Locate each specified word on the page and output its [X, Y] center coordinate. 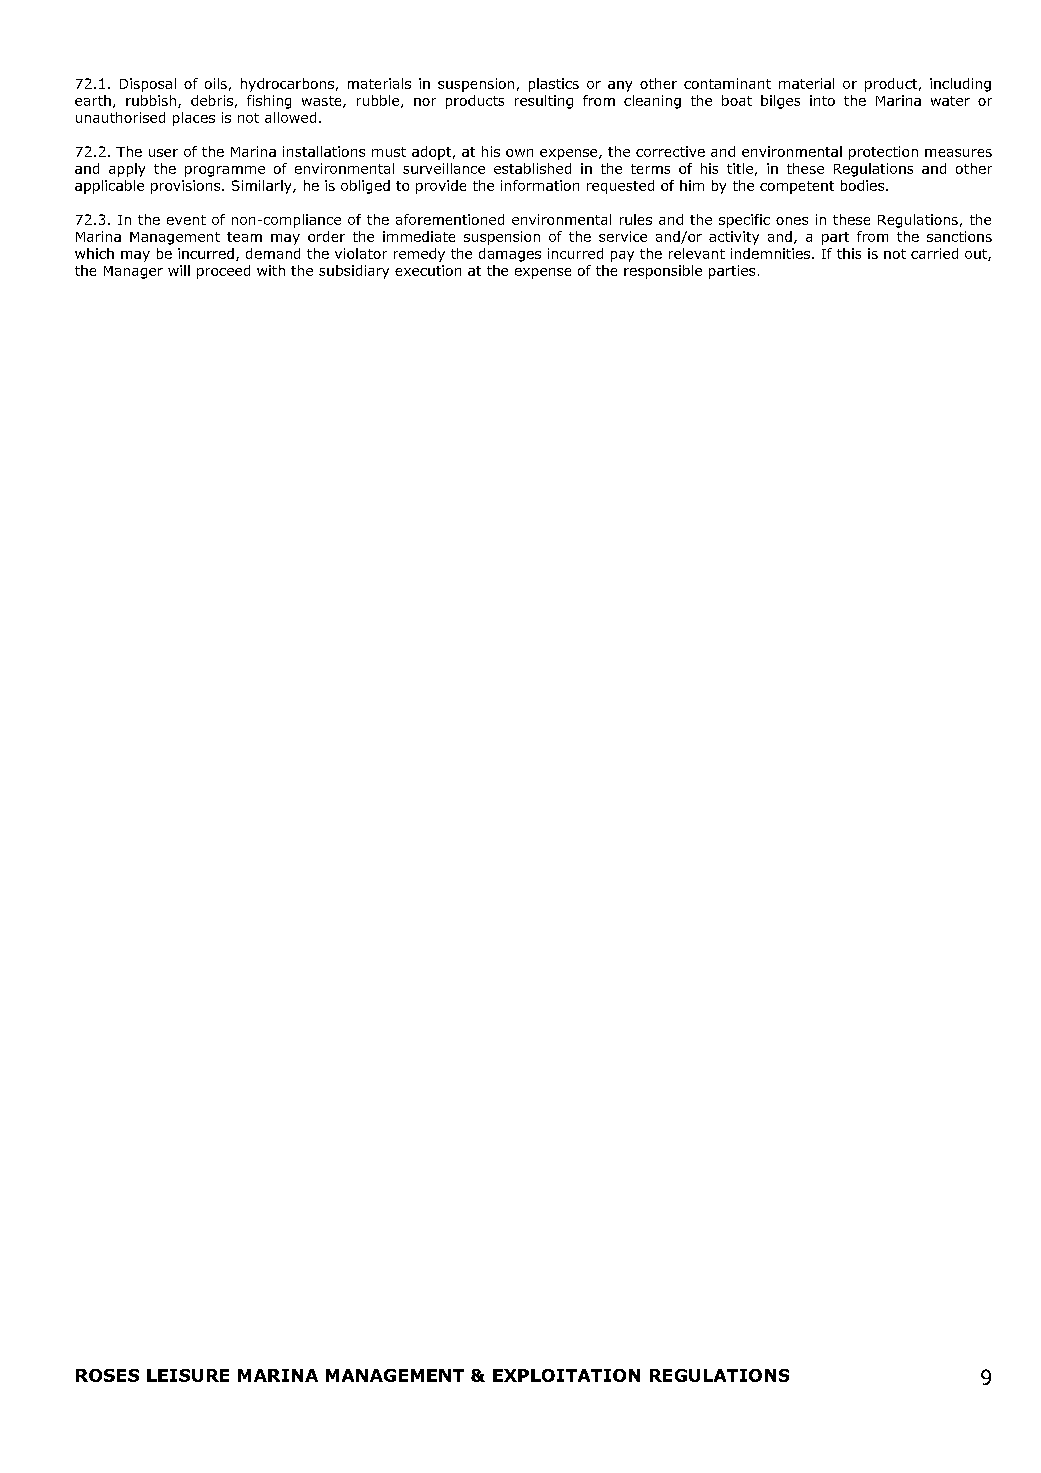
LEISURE [188, 1375]
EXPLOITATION [566, 1375]
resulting [544, 102]
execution [428, 270]
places [194, 119]
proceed [223, 272]
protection [883, 153]
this [849, 253]
